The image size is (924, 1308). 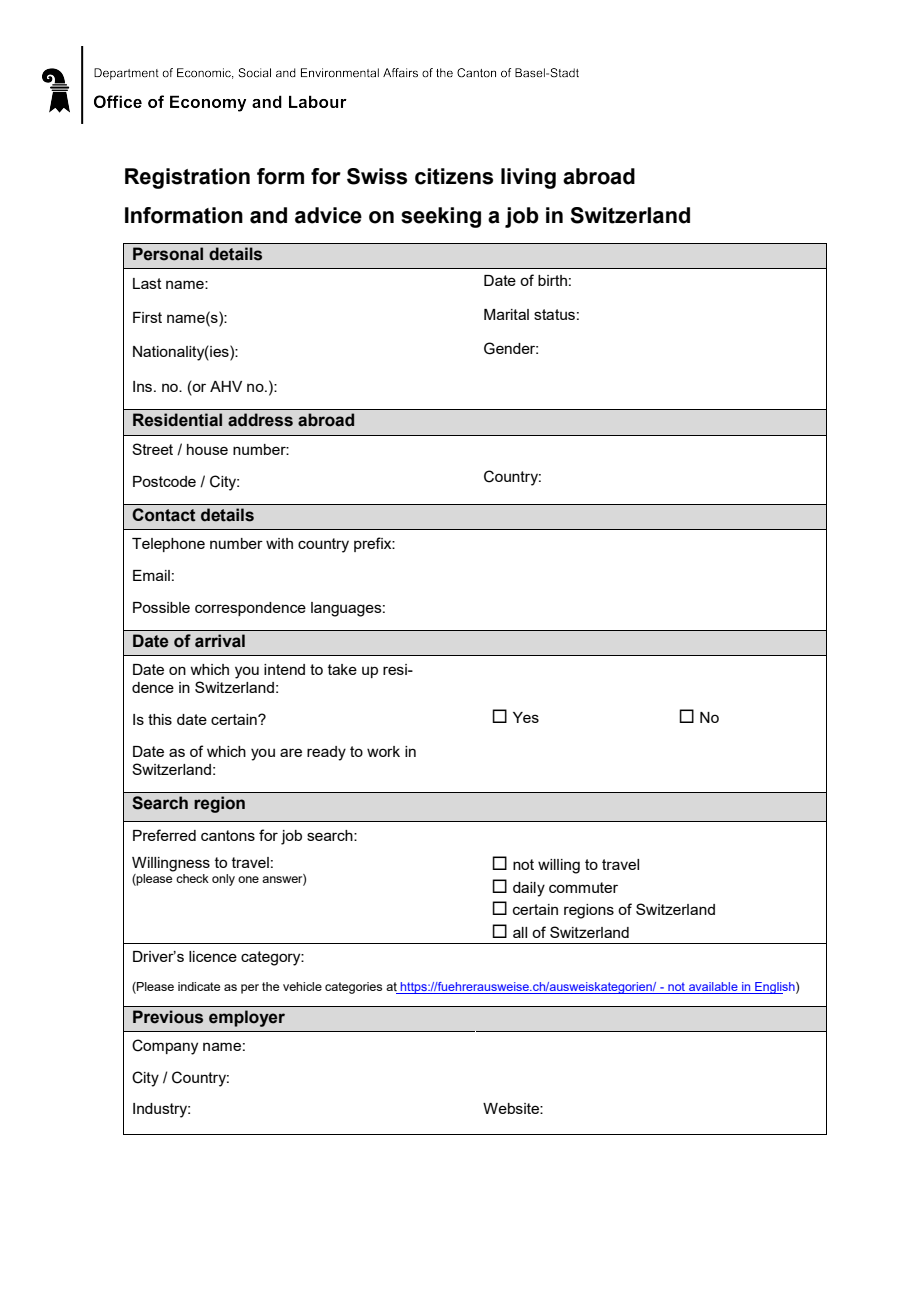 I want to click on Postcode, so click(x=164, y=481).
